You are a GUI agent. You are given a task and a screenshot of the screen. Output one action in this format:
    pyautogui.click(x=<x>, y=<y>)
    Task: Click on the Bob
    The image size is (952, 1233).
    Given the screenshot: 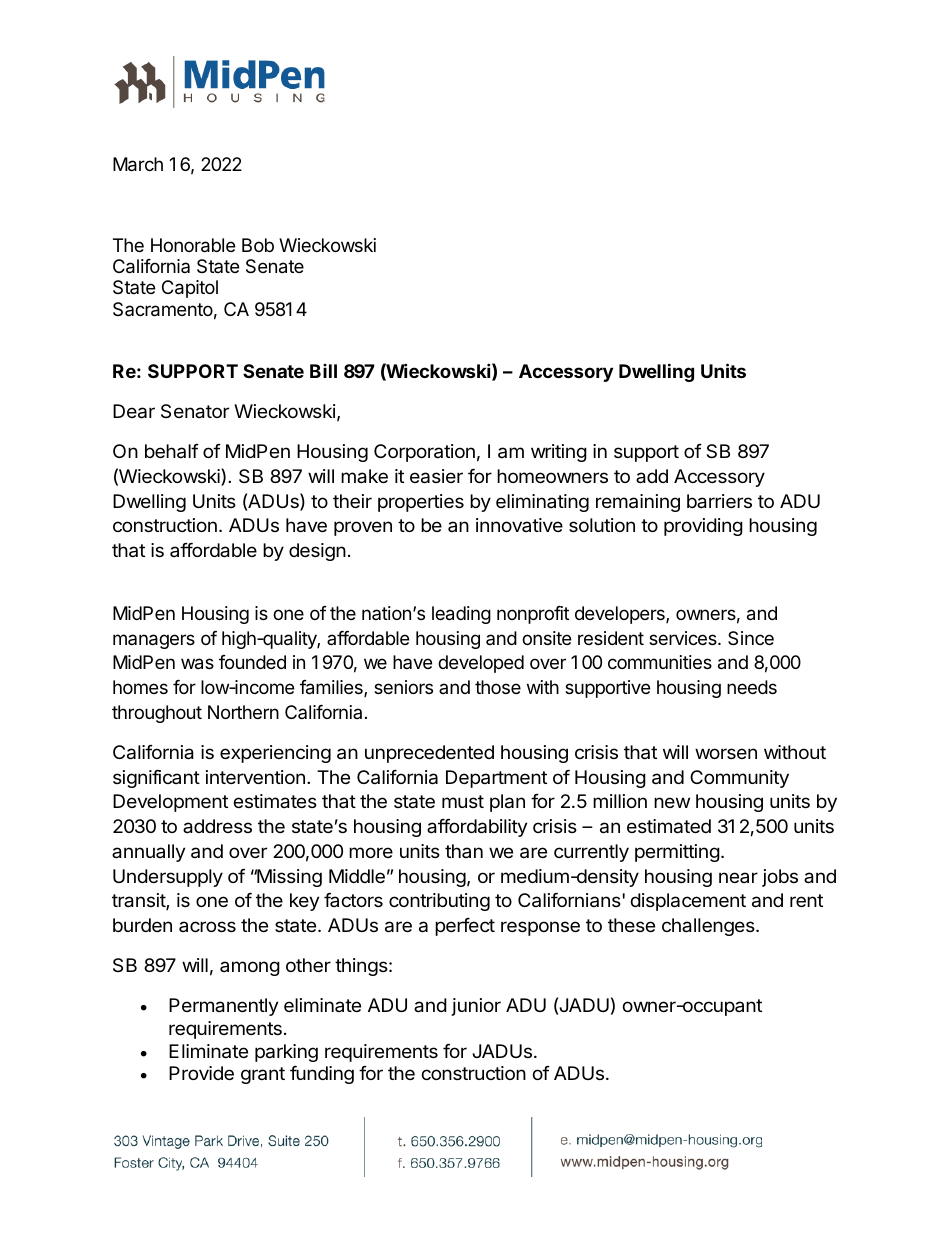 What is the action you would take?
    pyautogui.click(x=258, y=245)
